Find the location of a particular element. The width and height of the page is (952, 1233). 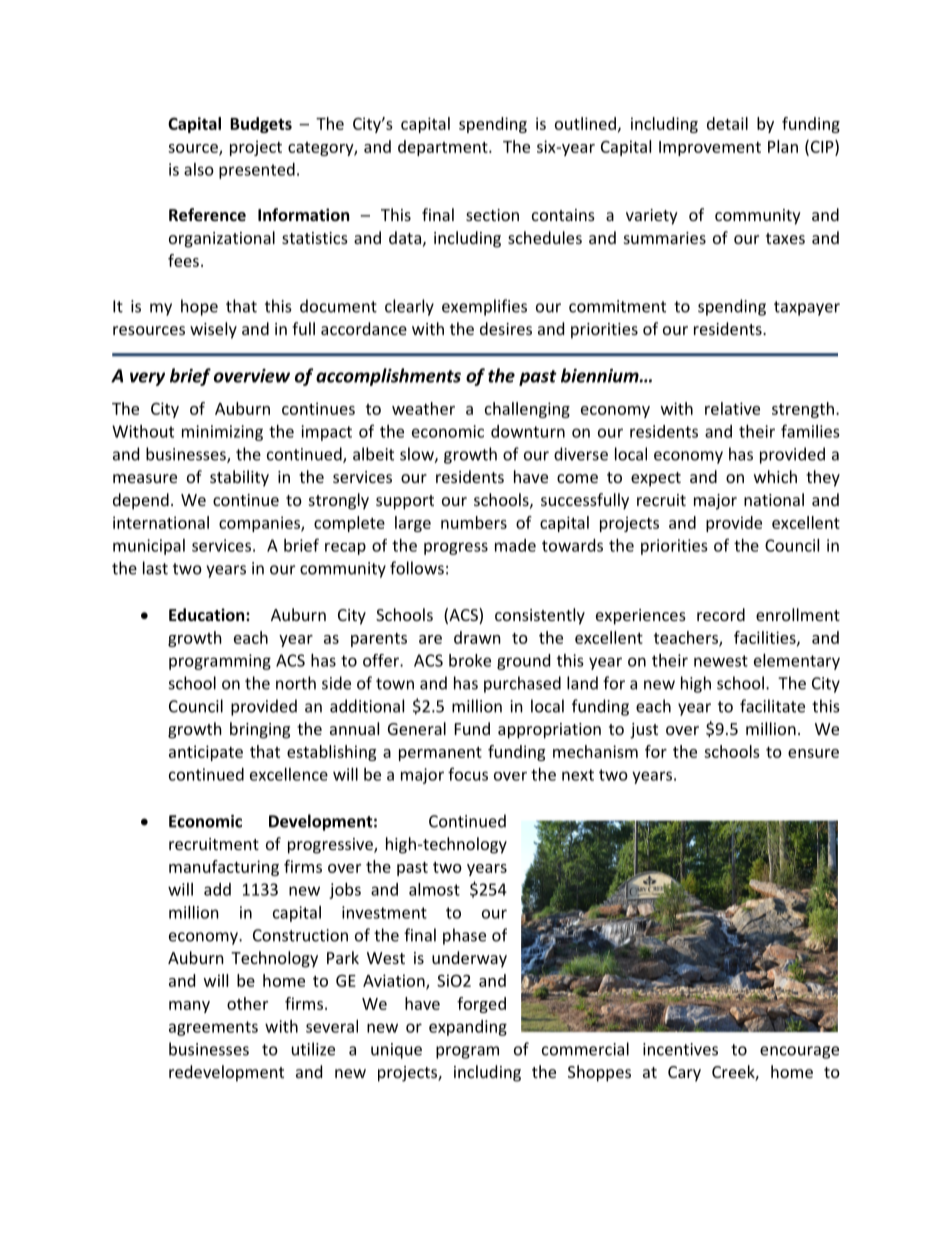

drawn is located at coordinates (477, 637).
